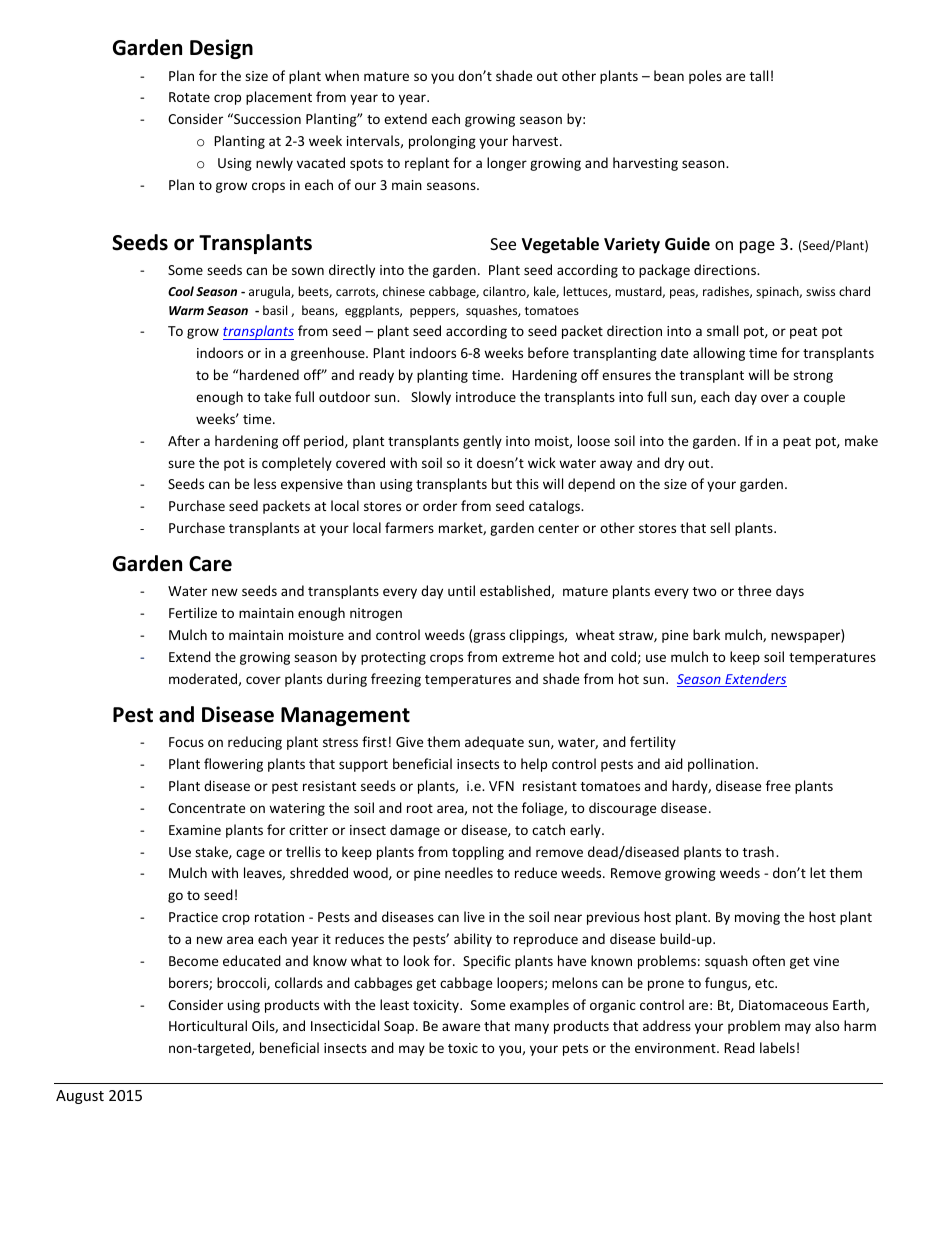 The image size is (952, 1233). Describe the element at coordinates (208, 1025) in the screenshot. I see `Horticultural` at that location.
